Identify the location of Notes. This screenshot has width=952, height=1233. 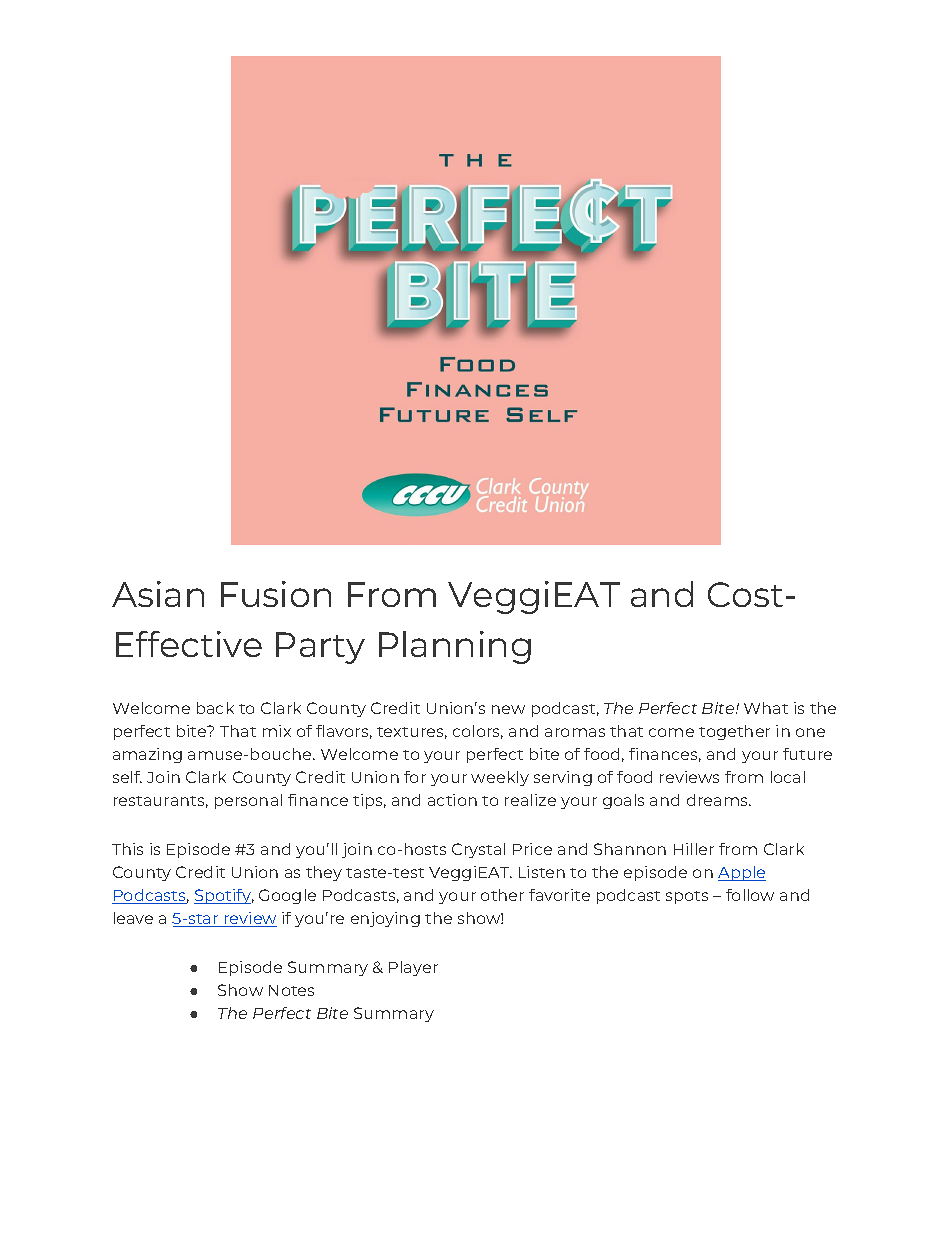
(291, 990).
